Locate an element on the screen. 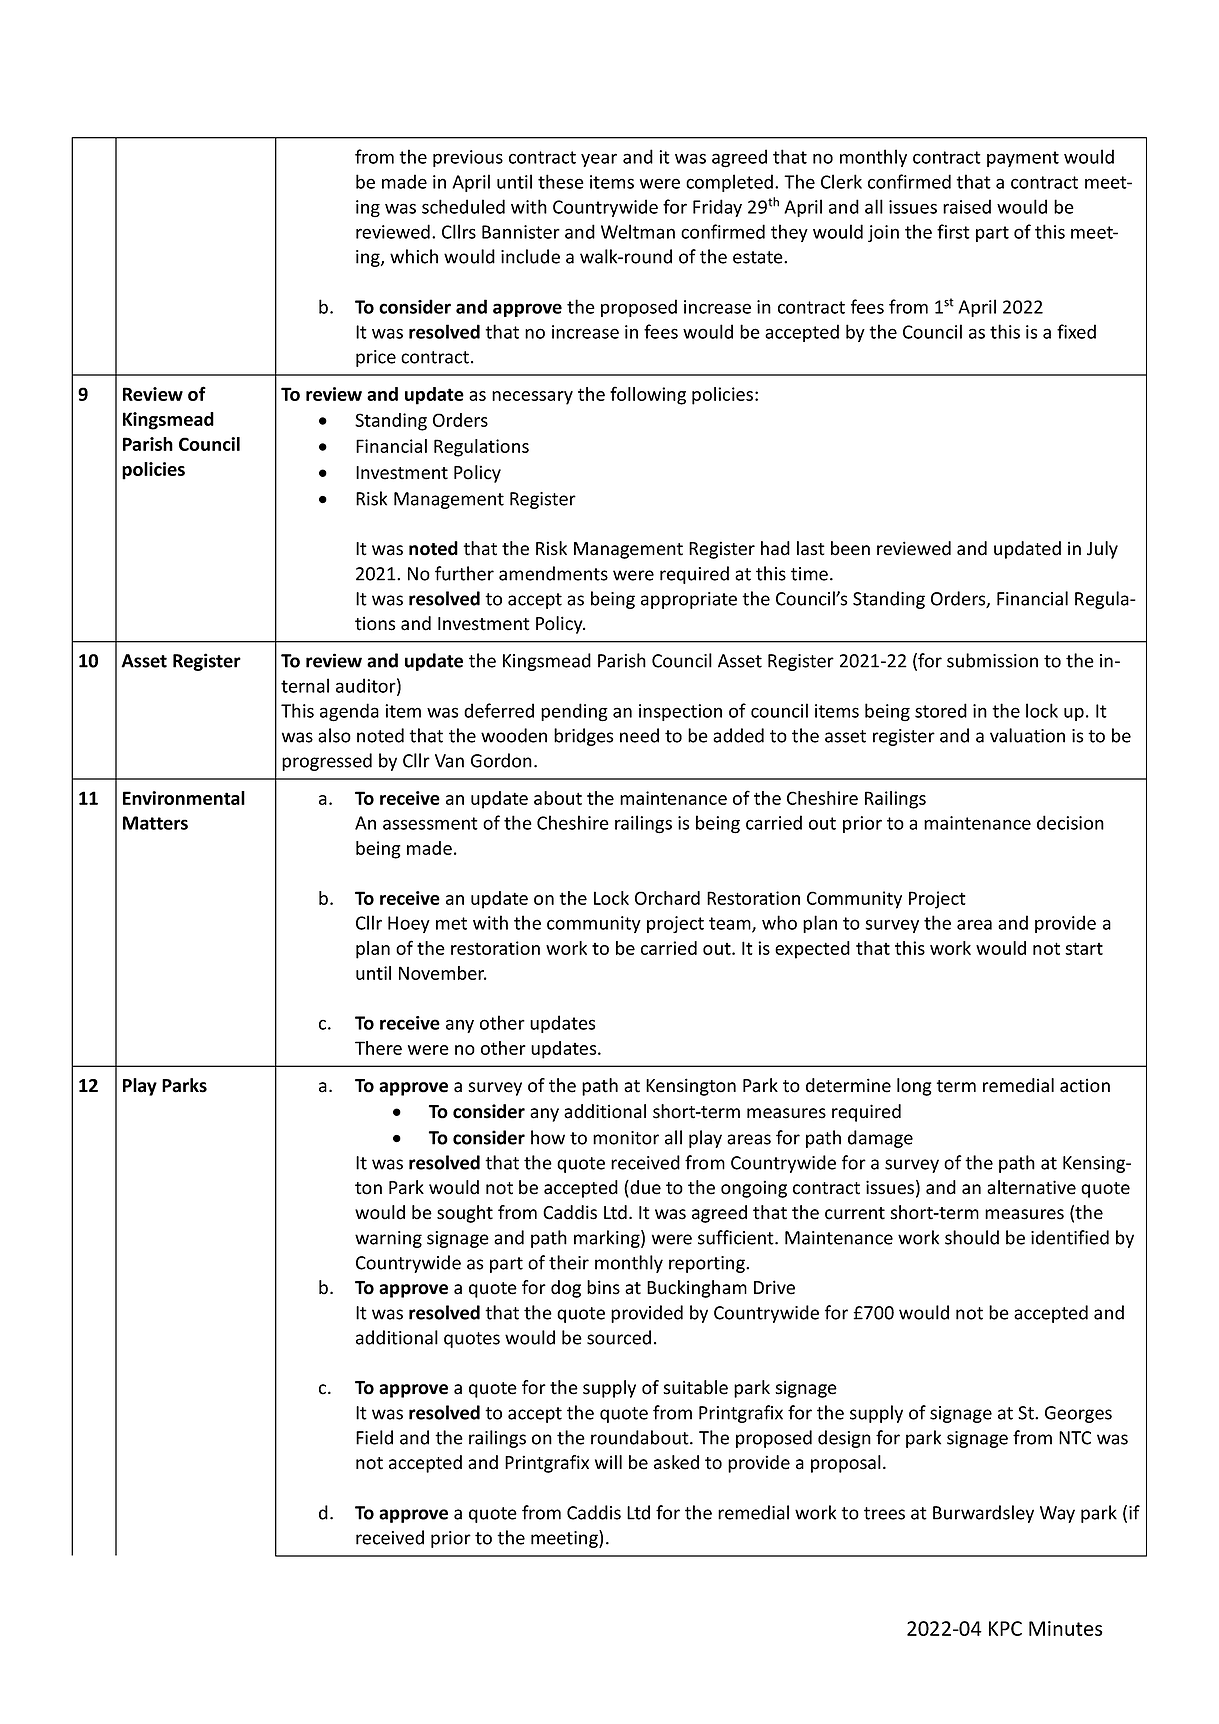 This screenshot has height=1724, width=1219. Matters is located at coordinates (155, 823).
